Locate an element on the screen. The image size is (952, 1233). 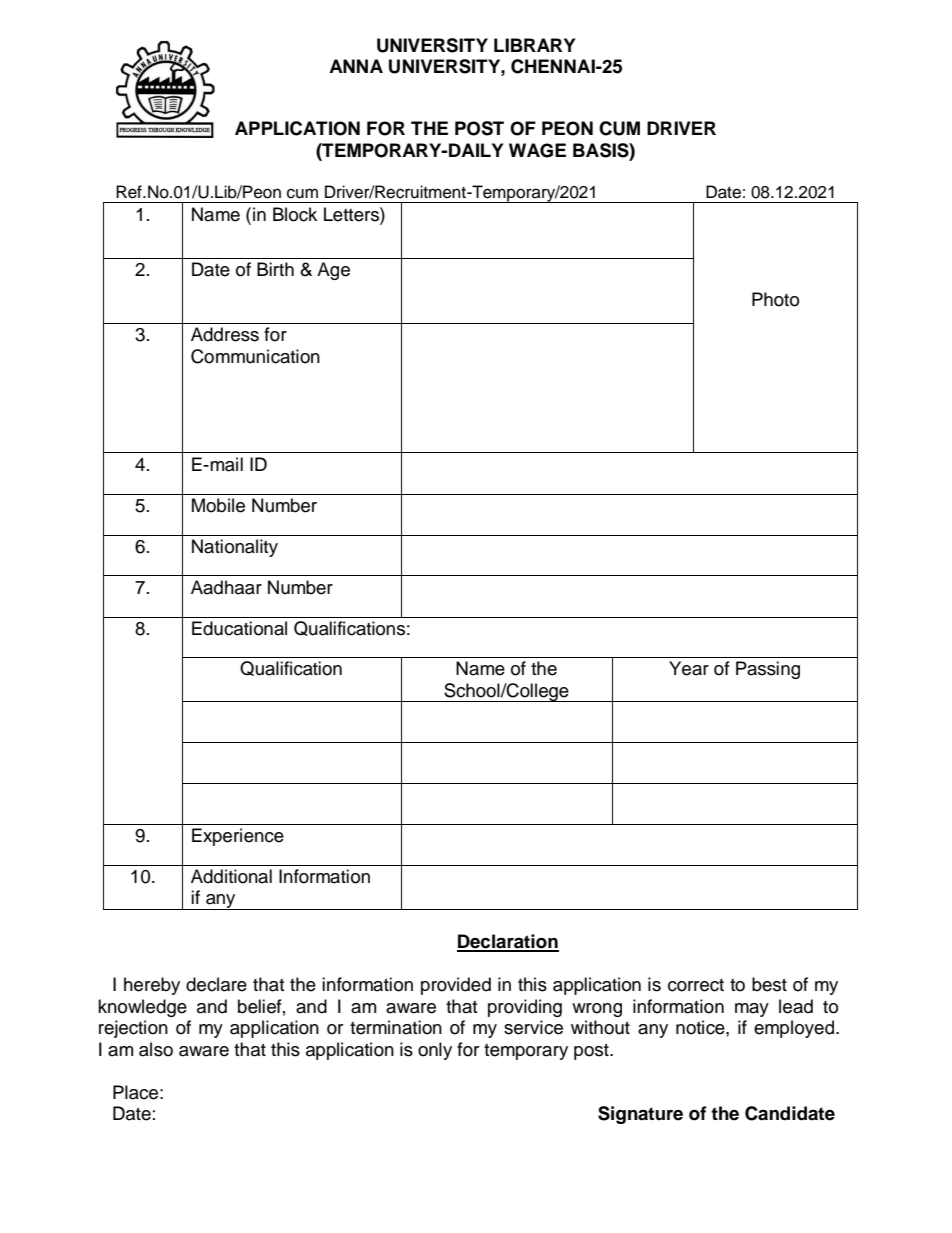
Signature is located at coordinates (640, 1115).
